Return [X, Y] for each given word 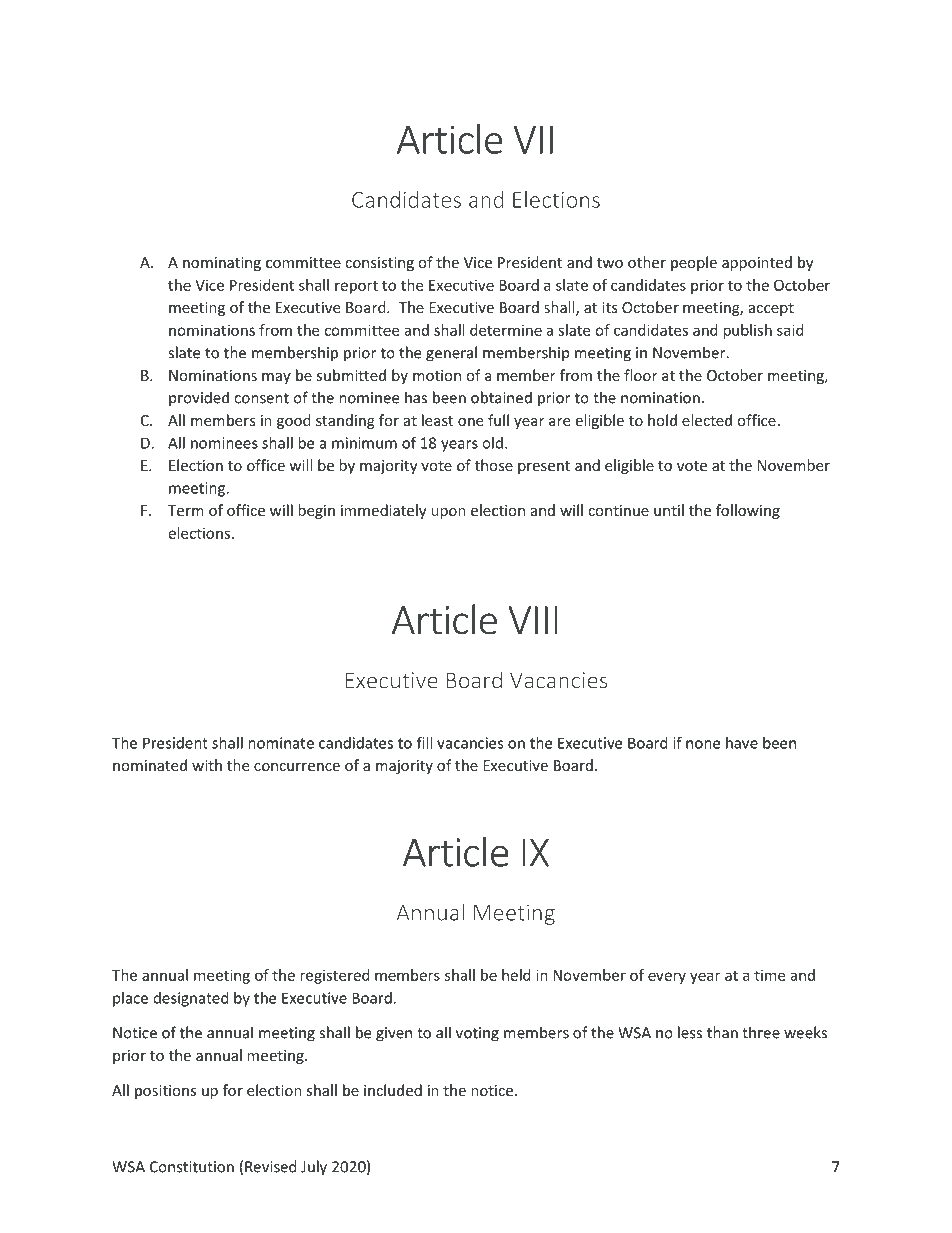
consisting [379, 264]
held [516, 975]
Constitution [192, 1167]
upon [448, 513]
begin [316, 511]
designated [191, 999]
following [748, 511]
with [207, 765]
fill [424, 742]
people [694, 263]
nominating [222, 264]
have [742, 743]
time [769, 975]
